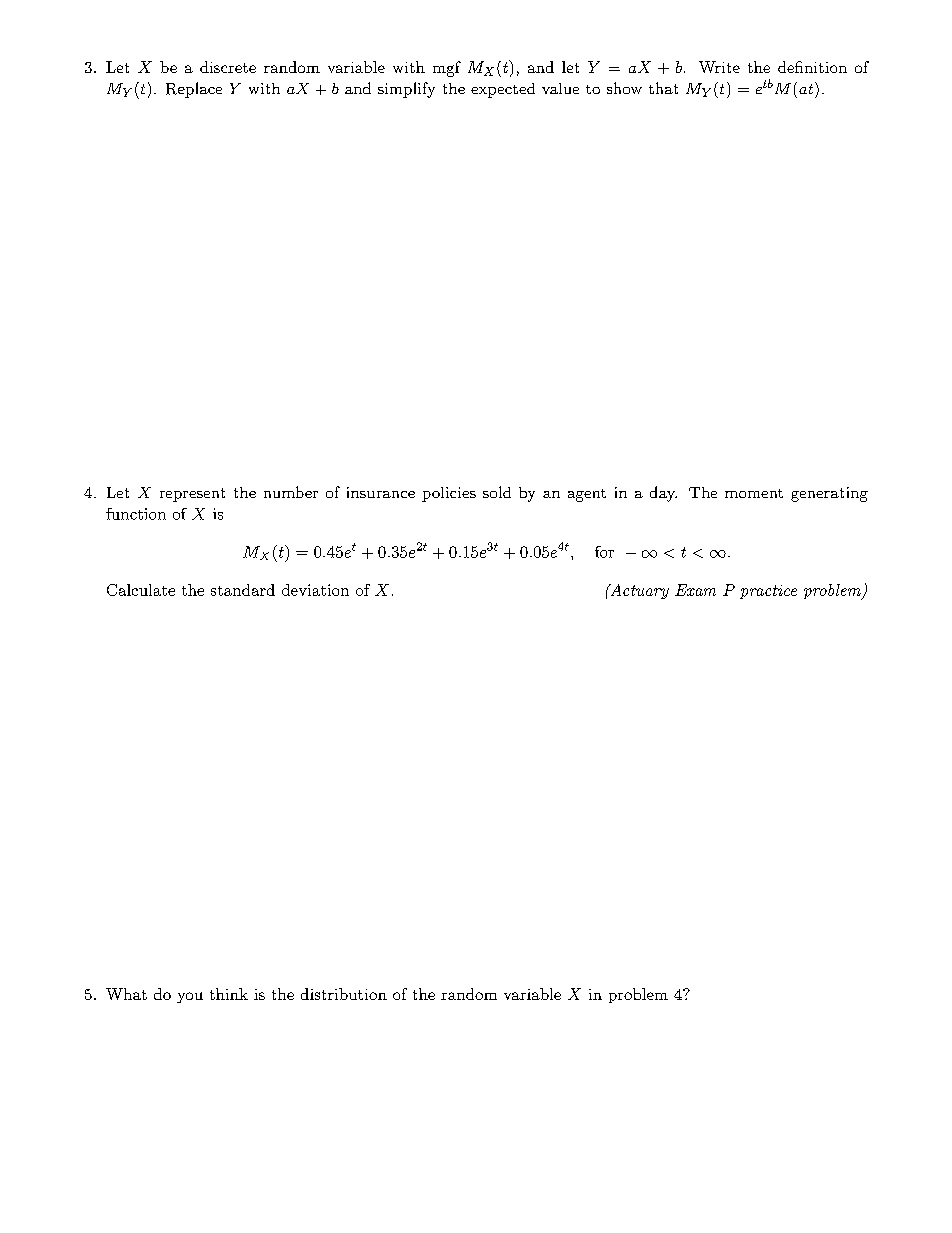  What do you see at coordinates (497, 492) in the screenshot?
I see `sold` at bounding box center [497, 492].
